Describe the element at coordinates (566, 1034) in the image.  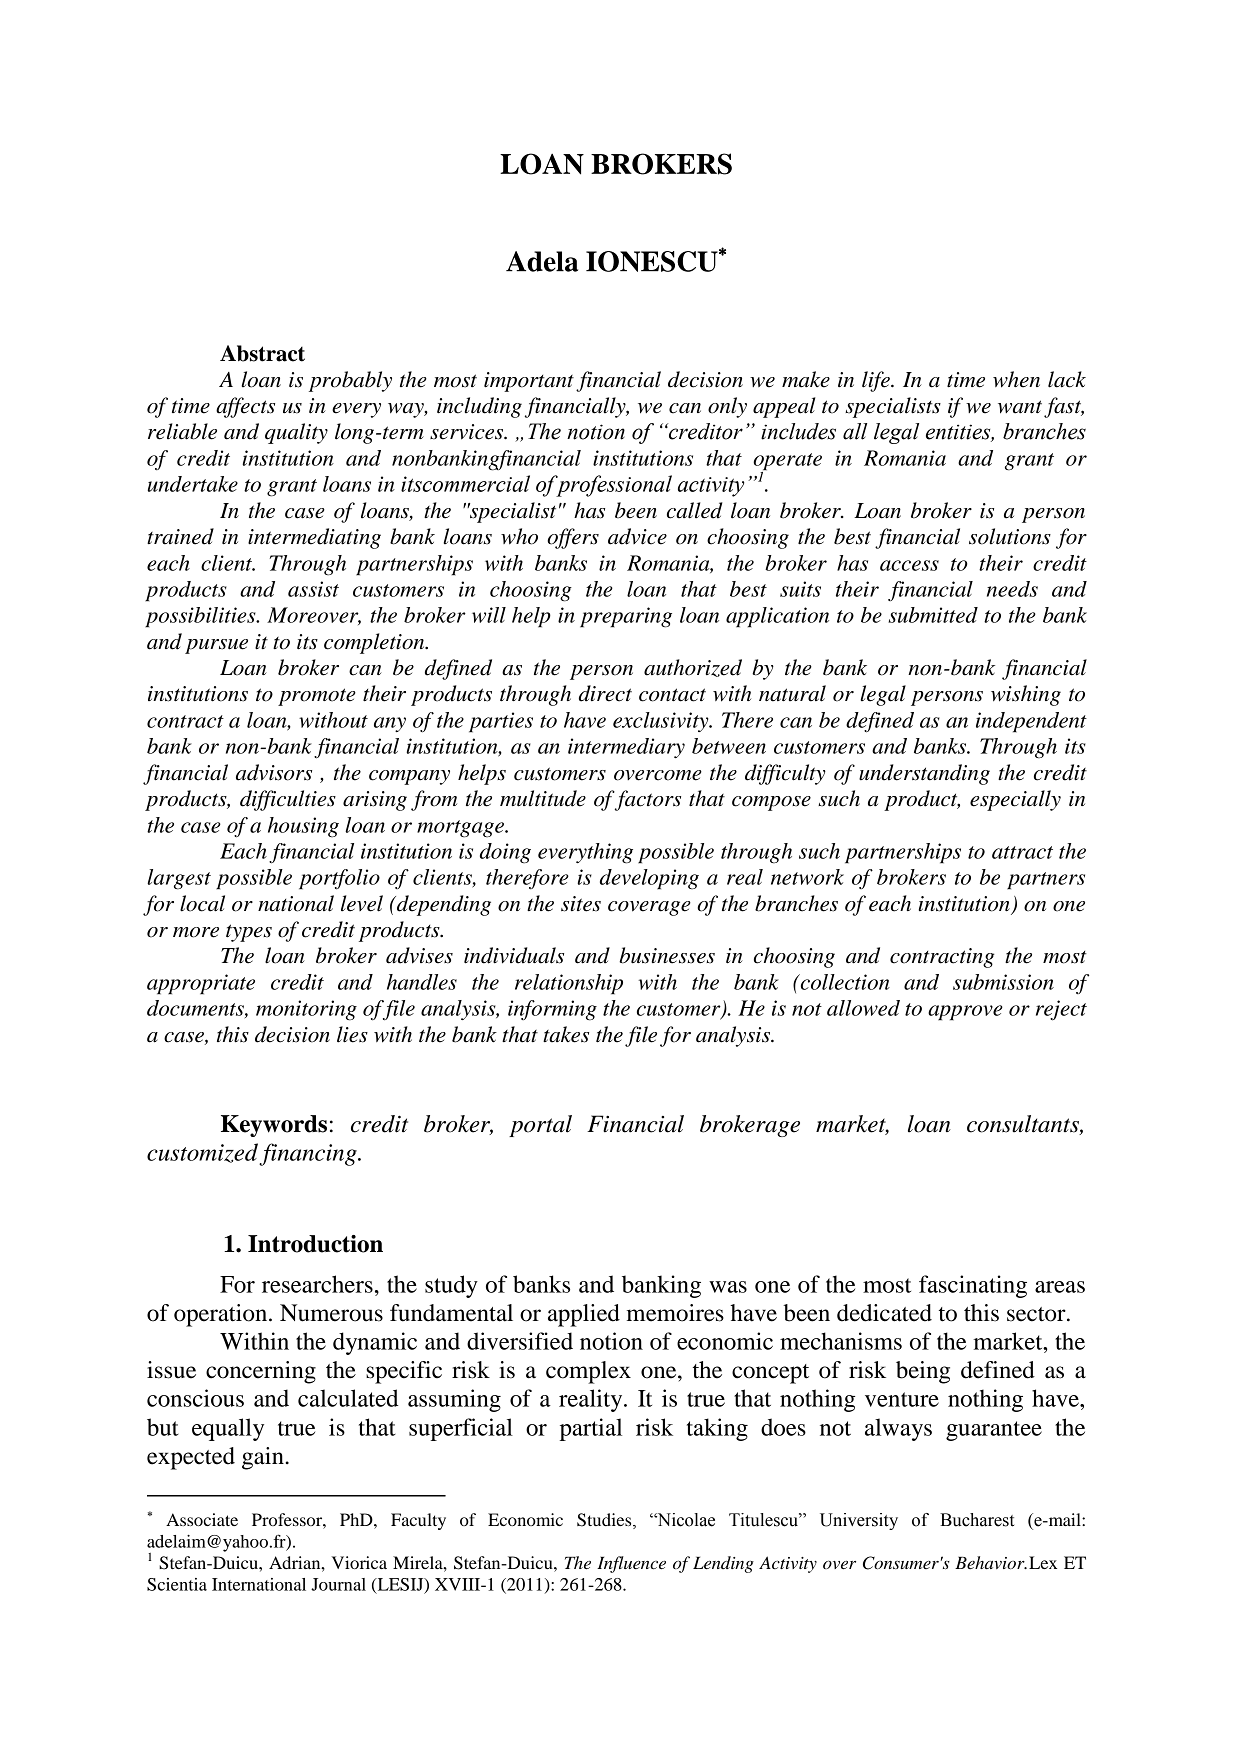
I see `takes` at that location.
